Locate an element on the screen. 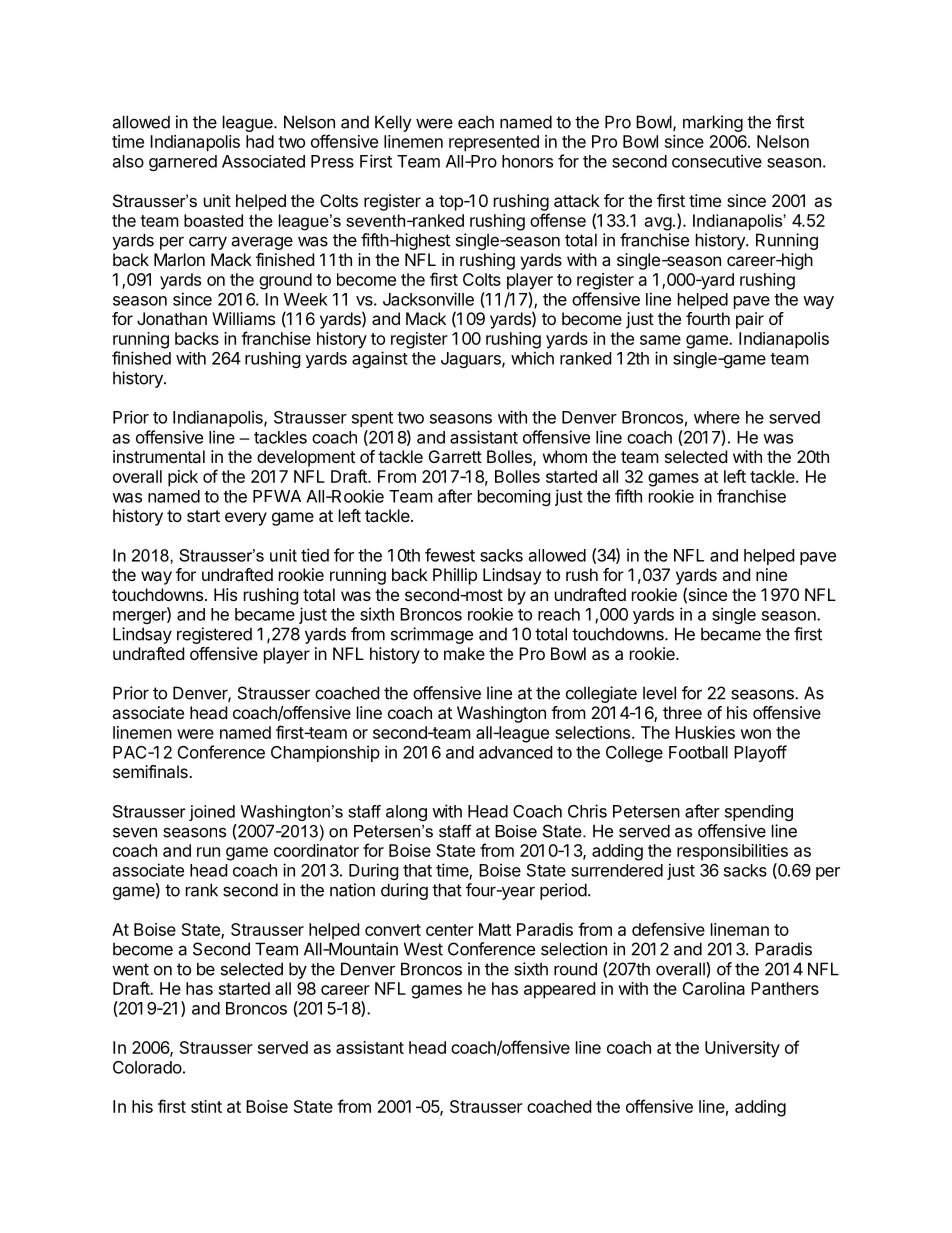 The width and height of the screenshot is (952, 1233). scrimmage is located at coordinates (432, 635).
